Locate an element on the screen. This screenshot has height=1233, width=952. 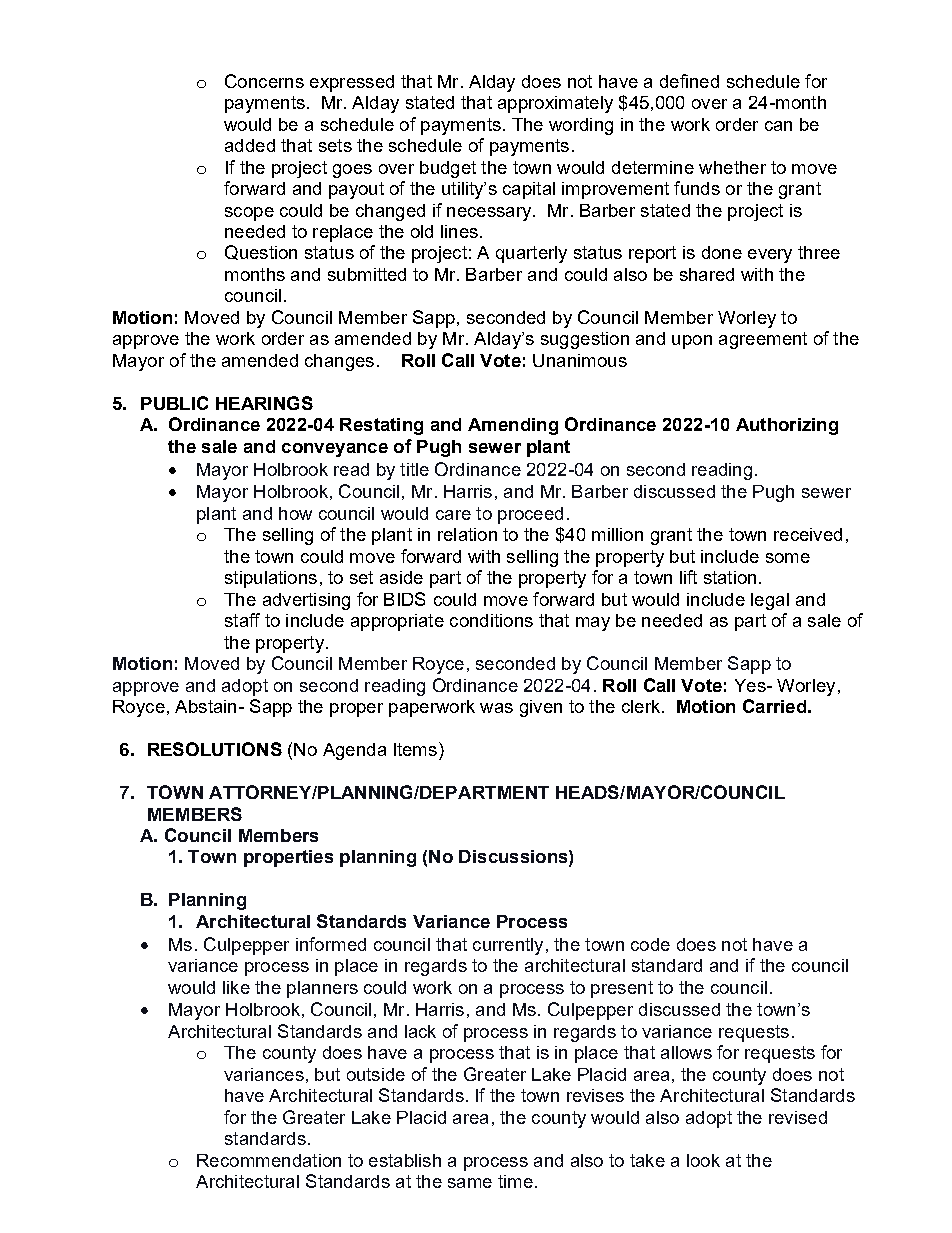
Amending is located at coordinates (513, 426).
